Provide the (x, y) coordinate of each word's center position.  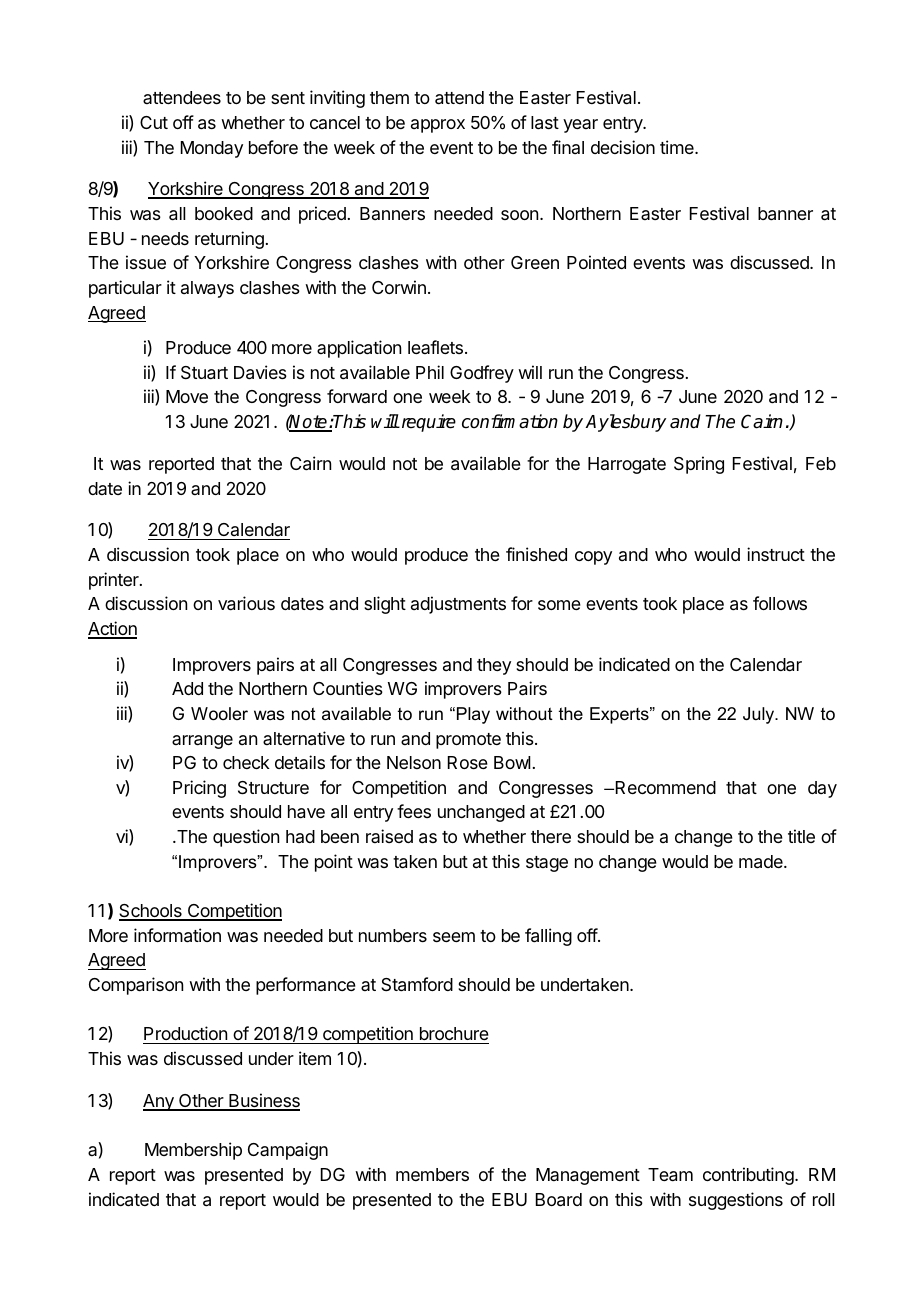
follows (780, 603)
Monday (212, 149)
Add (187, 688)
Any (159, 1102)
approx (438, 126)
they (494, 666)
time (678, 147)
